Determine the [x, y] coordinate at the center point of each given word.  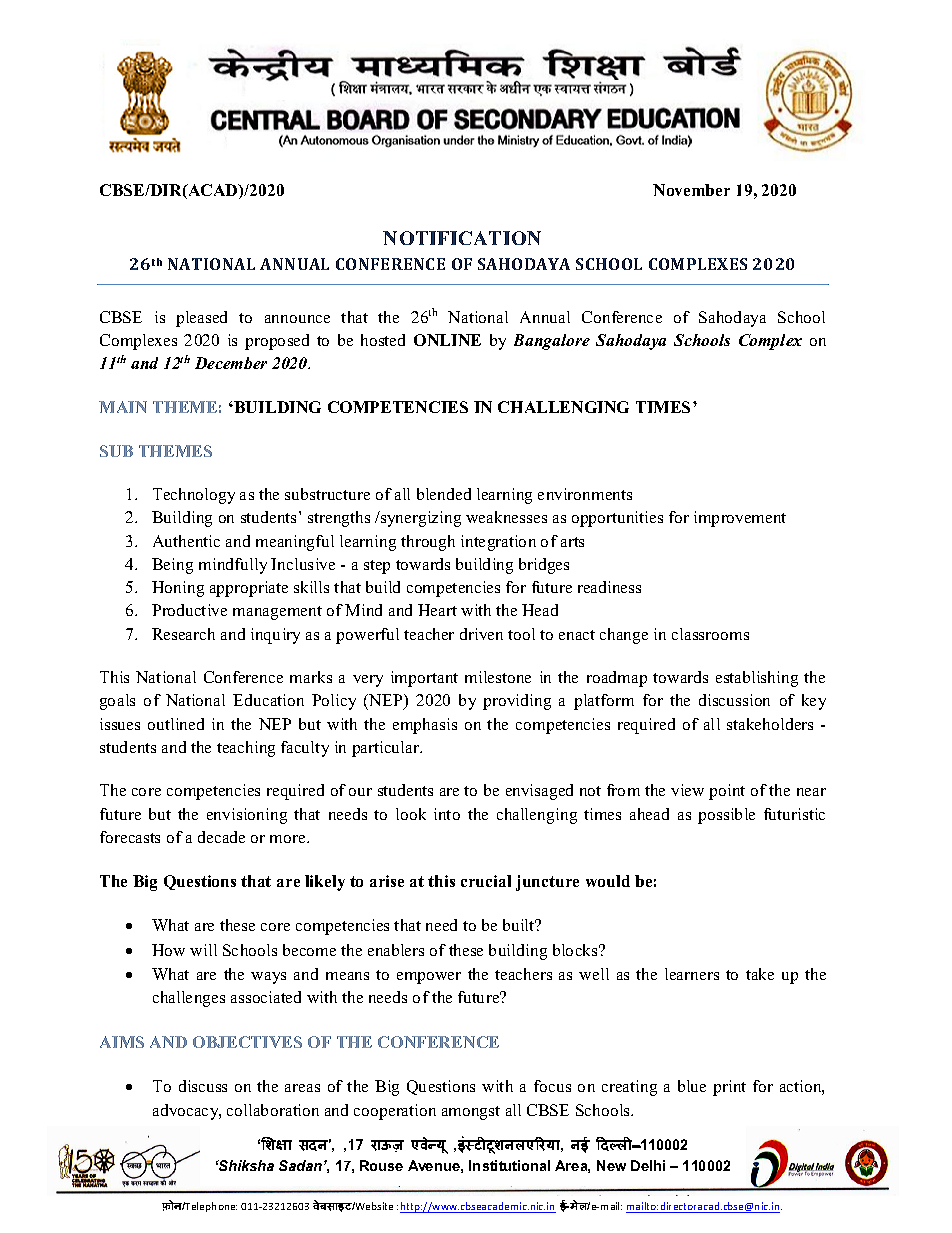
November [691, 190]
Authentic [186, 541]
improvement [740, 519]
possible [726, 816]
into [447, 814]
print [729, 1088]
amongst [471, 1113]
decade [221, 837]
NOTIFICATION [462, 238]
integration [498, 543]
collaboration [273, 1110]
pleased [201, 319]
